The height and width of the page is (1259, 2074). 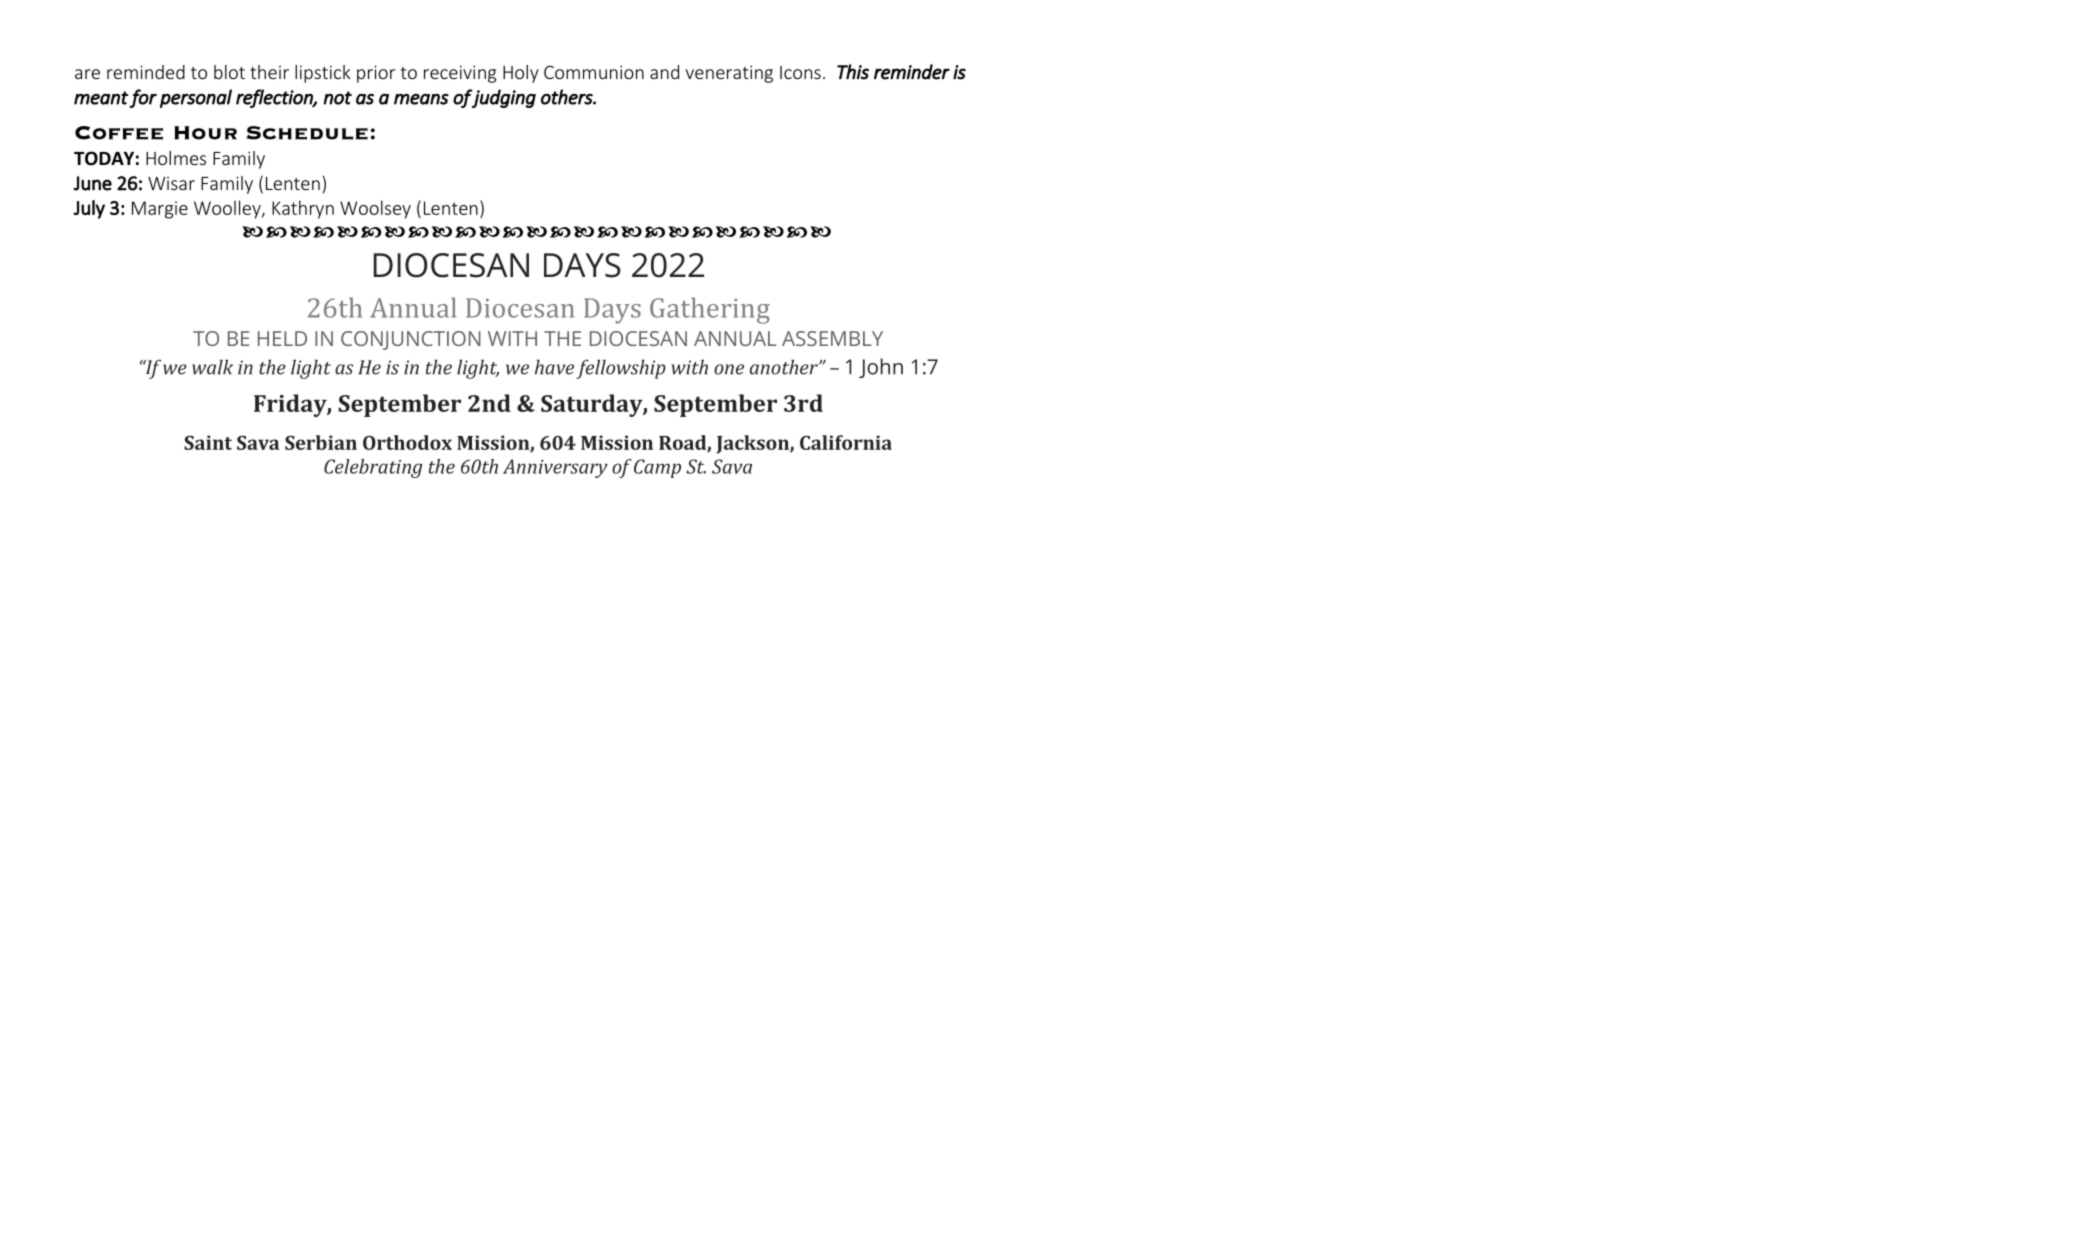 What do you see at coordinates (282, 338) in the page?
I see `HELD` at bounding box center [282, 338].
